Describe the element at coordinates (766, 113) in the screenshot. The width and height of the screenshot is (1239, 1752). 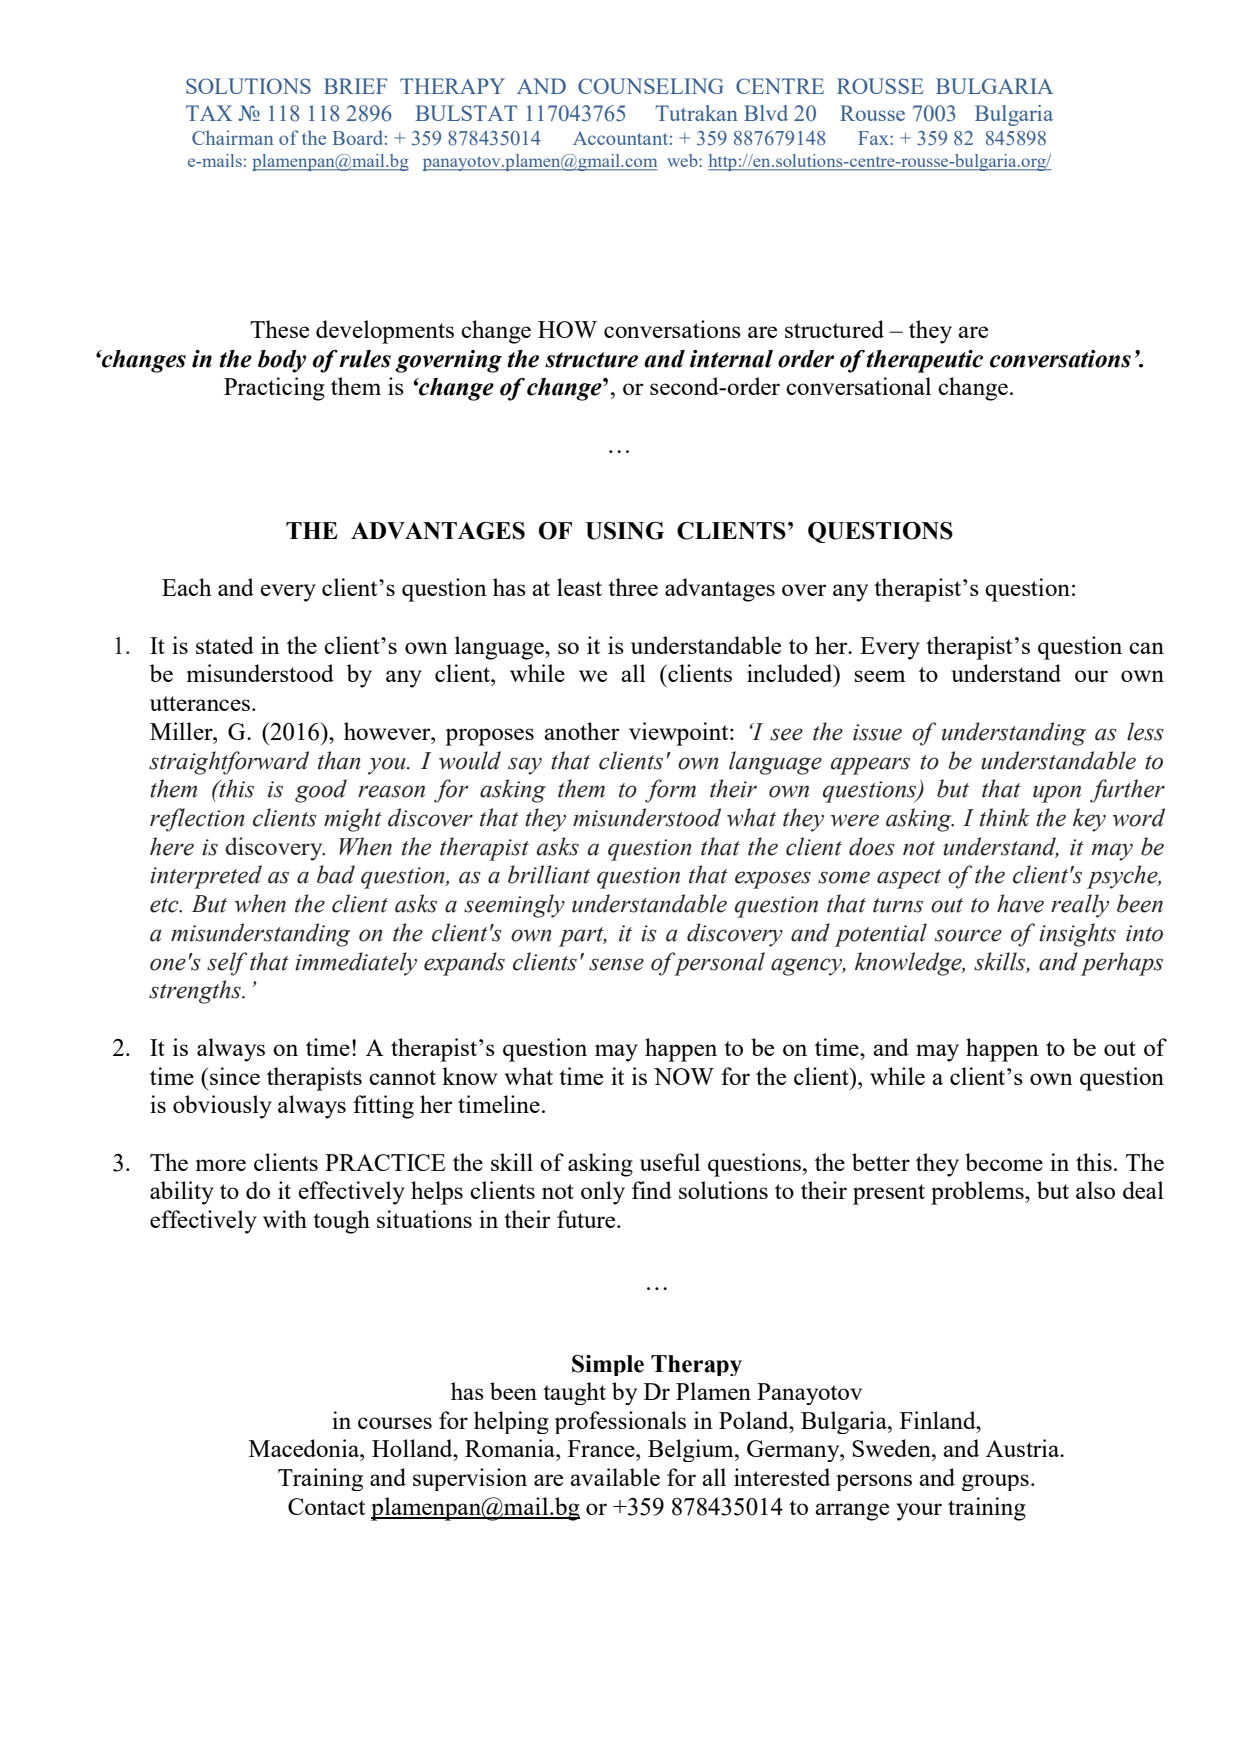
I see `Blvd` at that location.
